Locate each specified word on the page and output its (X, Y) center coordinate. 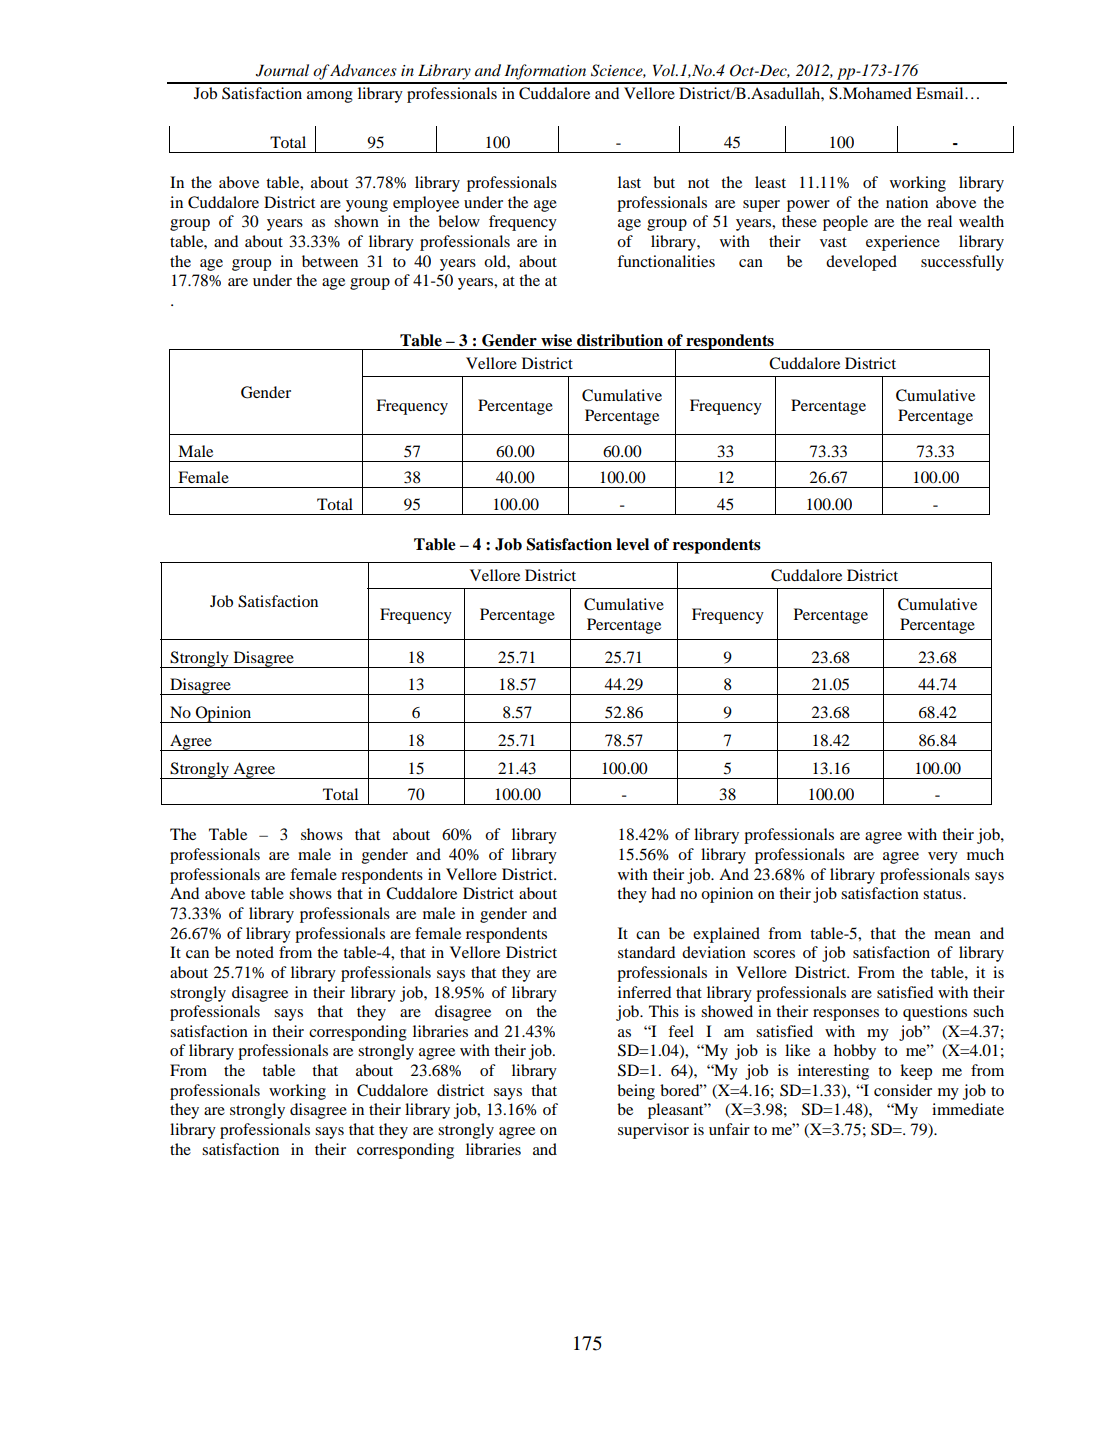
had (663, 893)
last (629, 182)
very (943, 858)
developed (861, 263)
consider (903, 1090)
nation (907, 202)
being (636, 1092)
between (330, 261)
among (330, 97)
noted (255, 952)
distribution (620, 340)
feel (681, 1031)
